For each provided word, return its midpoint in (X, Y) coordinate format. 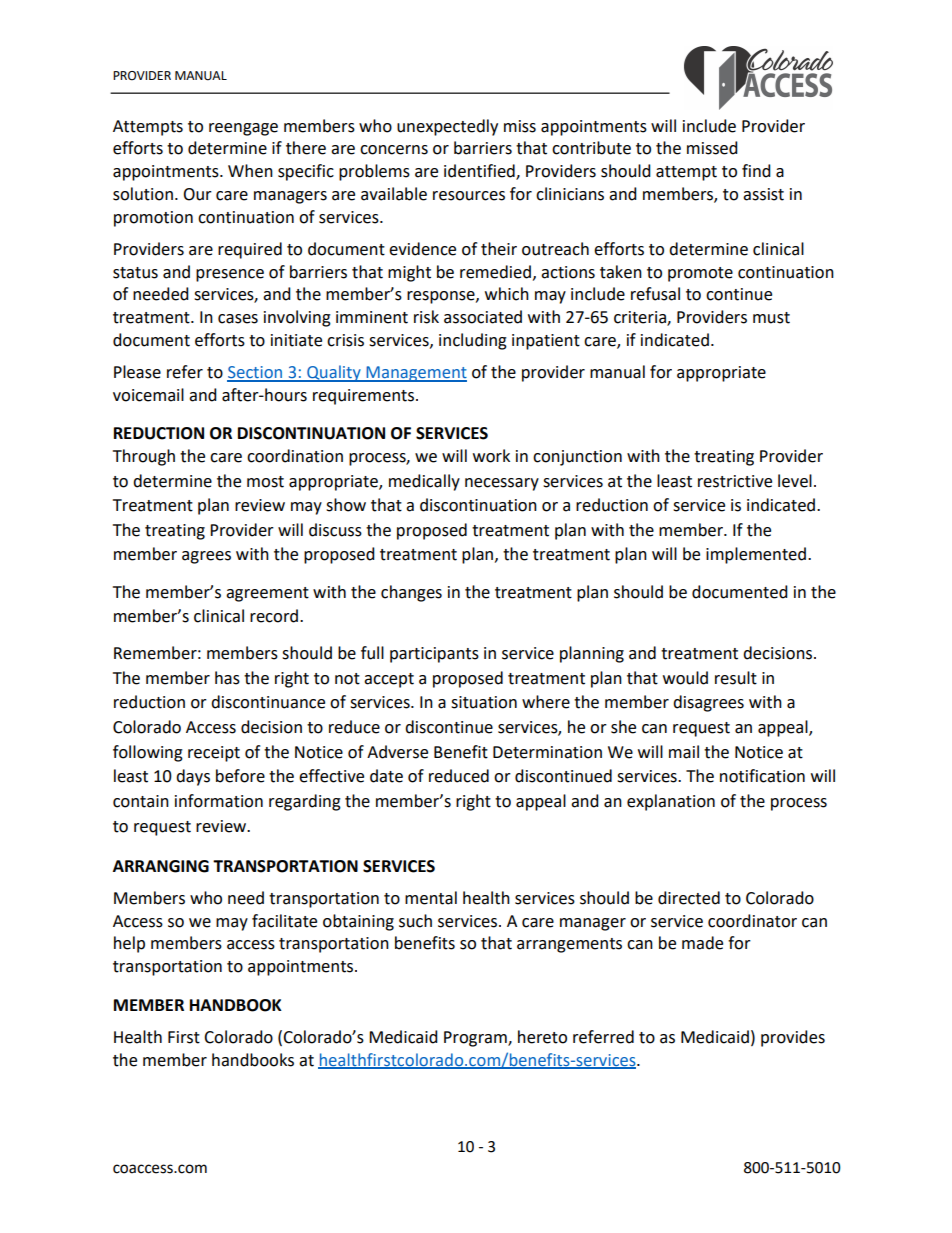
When (250, 171)
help (129, 944)
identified (480, 172)
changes (411, 593)
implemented (756, 555)
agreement (267, 594)
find (756, 171)
